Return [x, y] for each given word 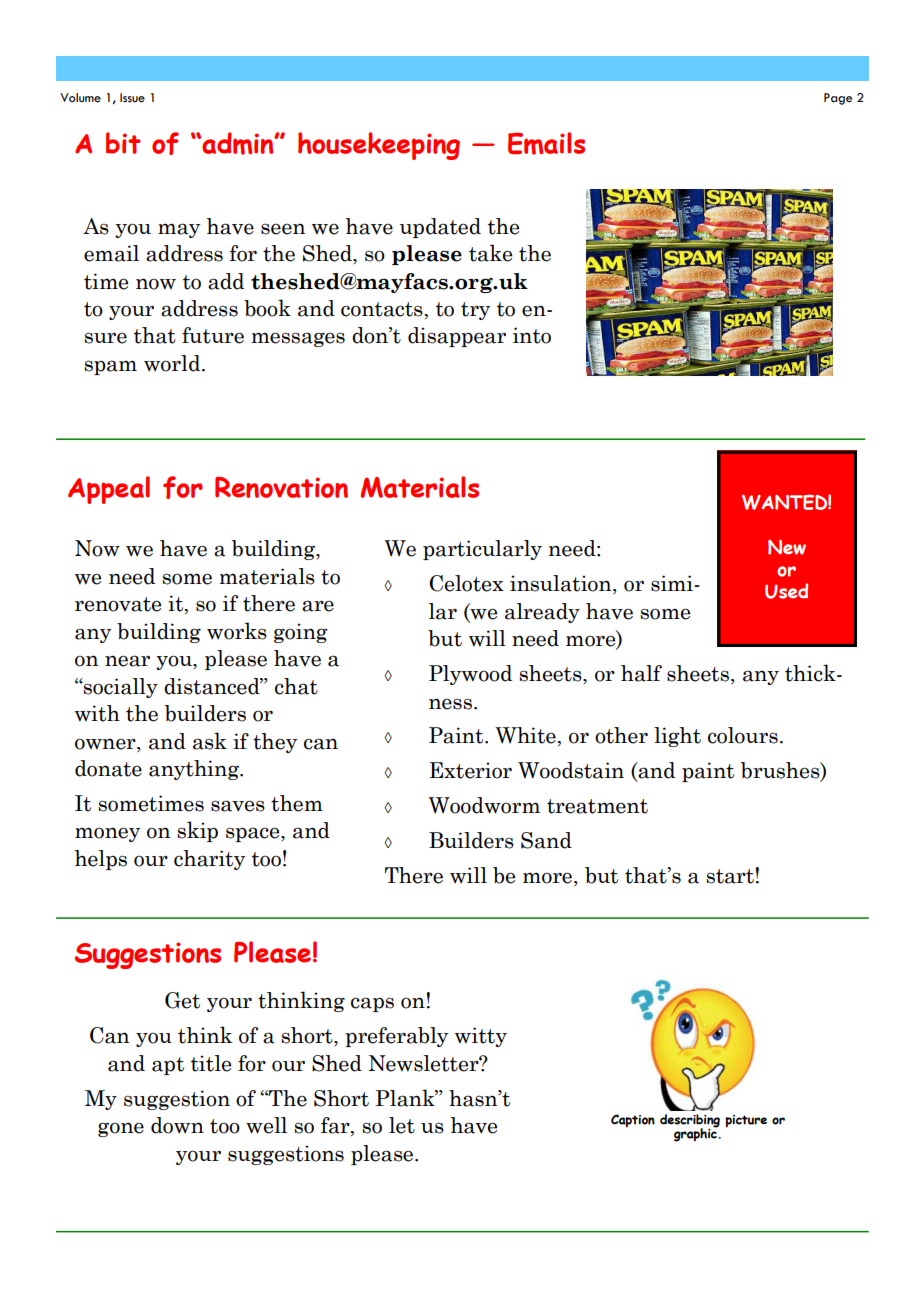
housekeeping [379, 146]
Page [838, 99]
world [173, 363]
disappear [457, 337]
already [542, 613]
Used [786, 591]
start [730, 876]
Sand [546, 840]
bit [123, 143]
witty [481, 1037]
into [532, 335]
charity [209, 860]
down [177, 1125]
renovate [118, 604]
